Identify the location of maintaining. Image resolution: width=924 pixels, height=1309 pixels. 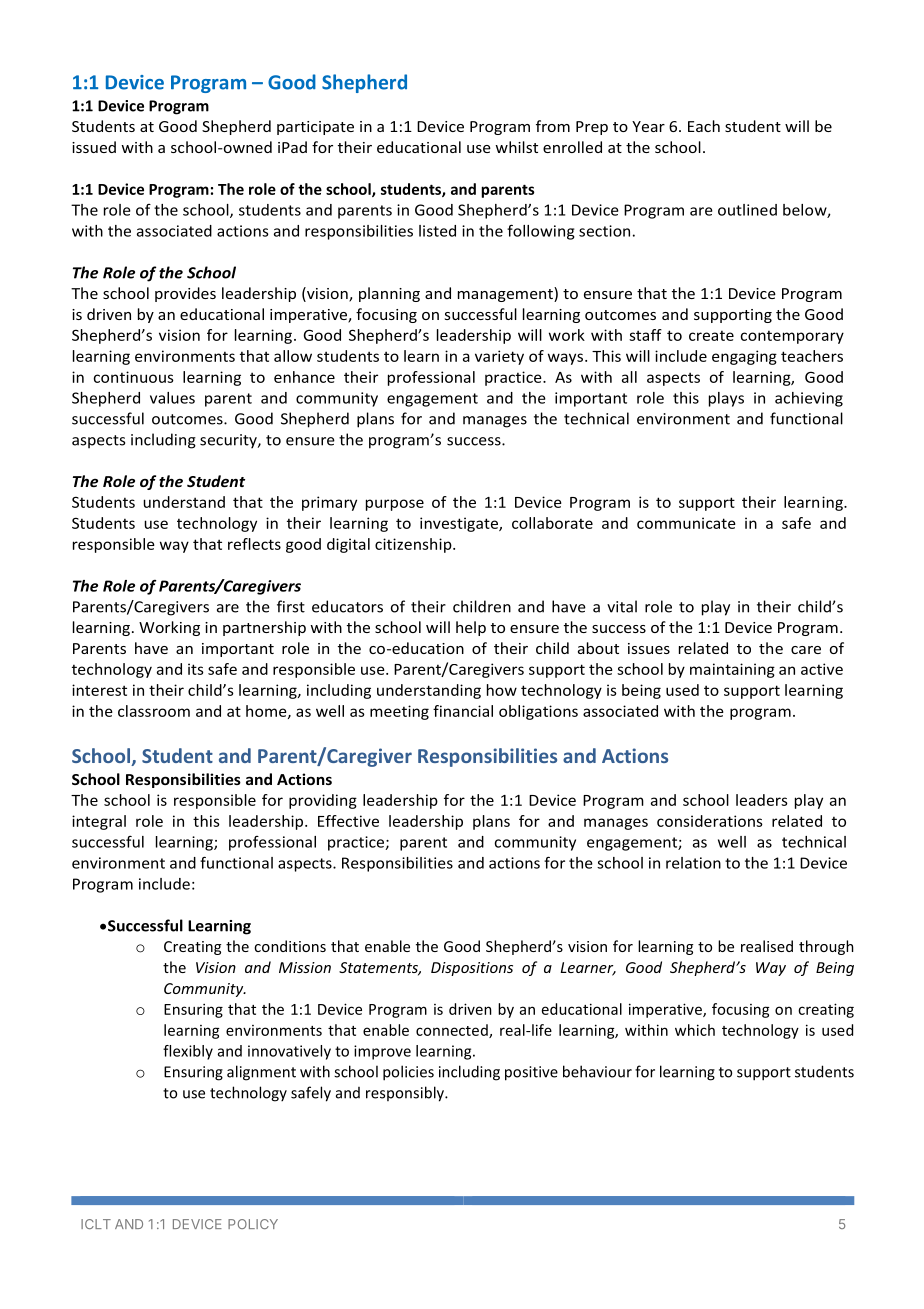
(732, 670).
